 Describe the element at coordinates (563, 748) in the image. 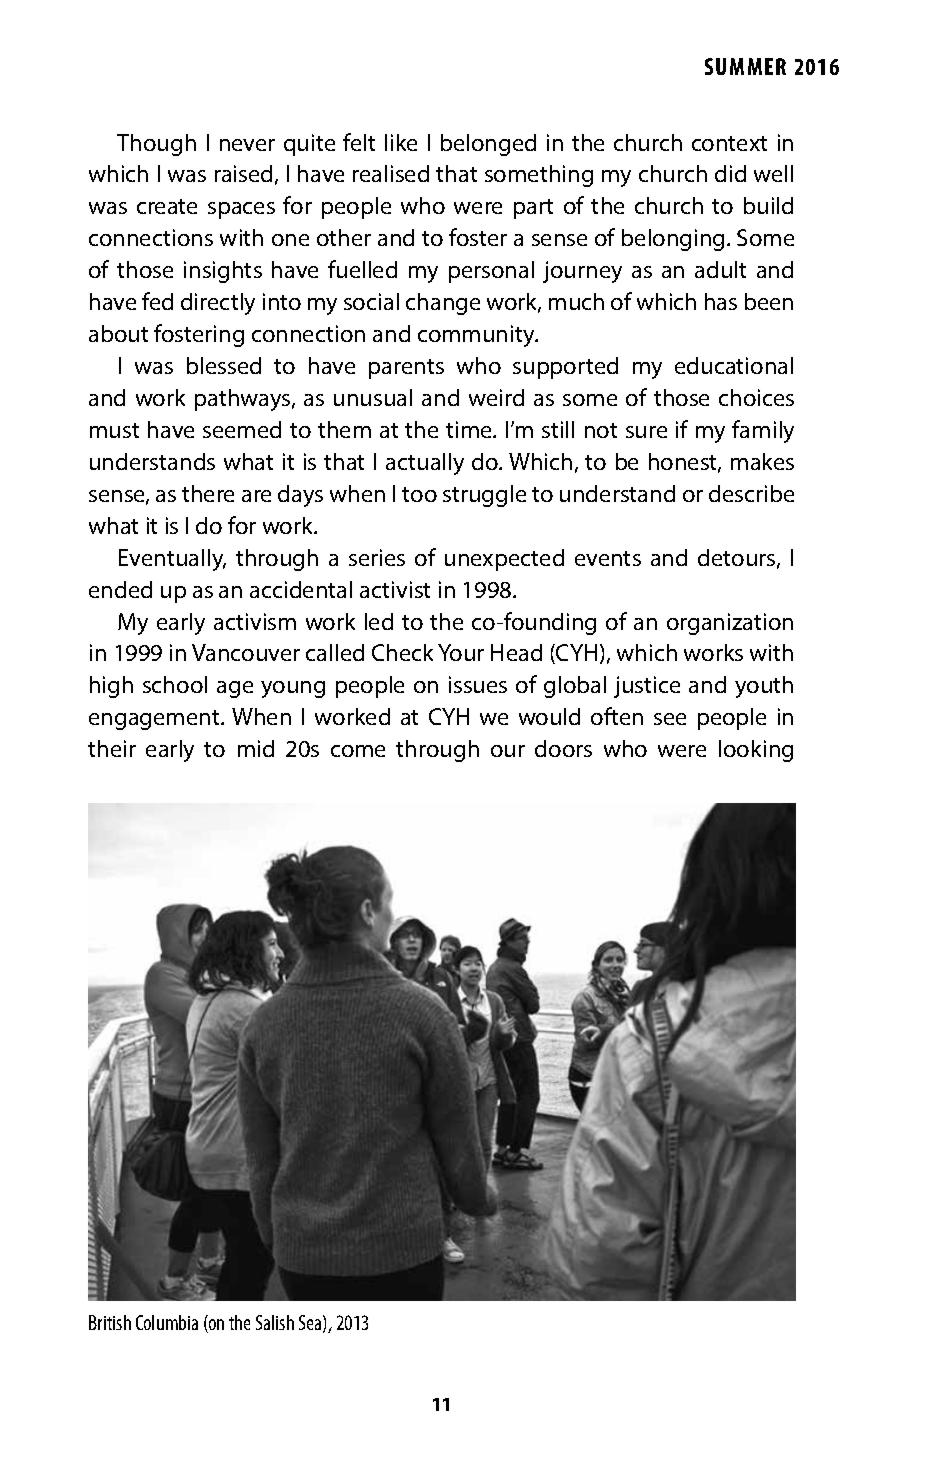

I see `doors` at that location.
